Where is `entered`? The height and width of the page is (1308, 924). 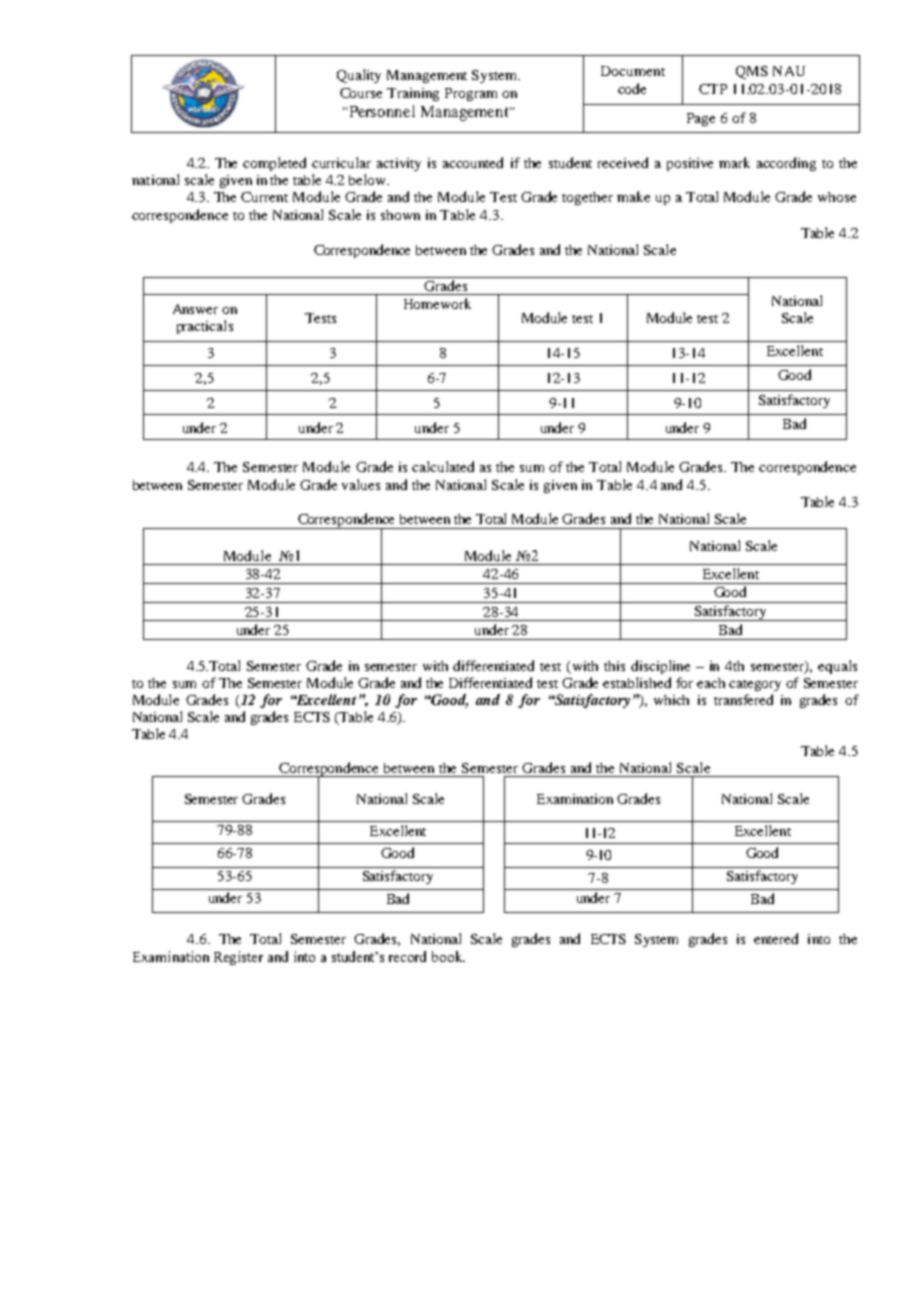 entered is located at coordinates (776, 938).
